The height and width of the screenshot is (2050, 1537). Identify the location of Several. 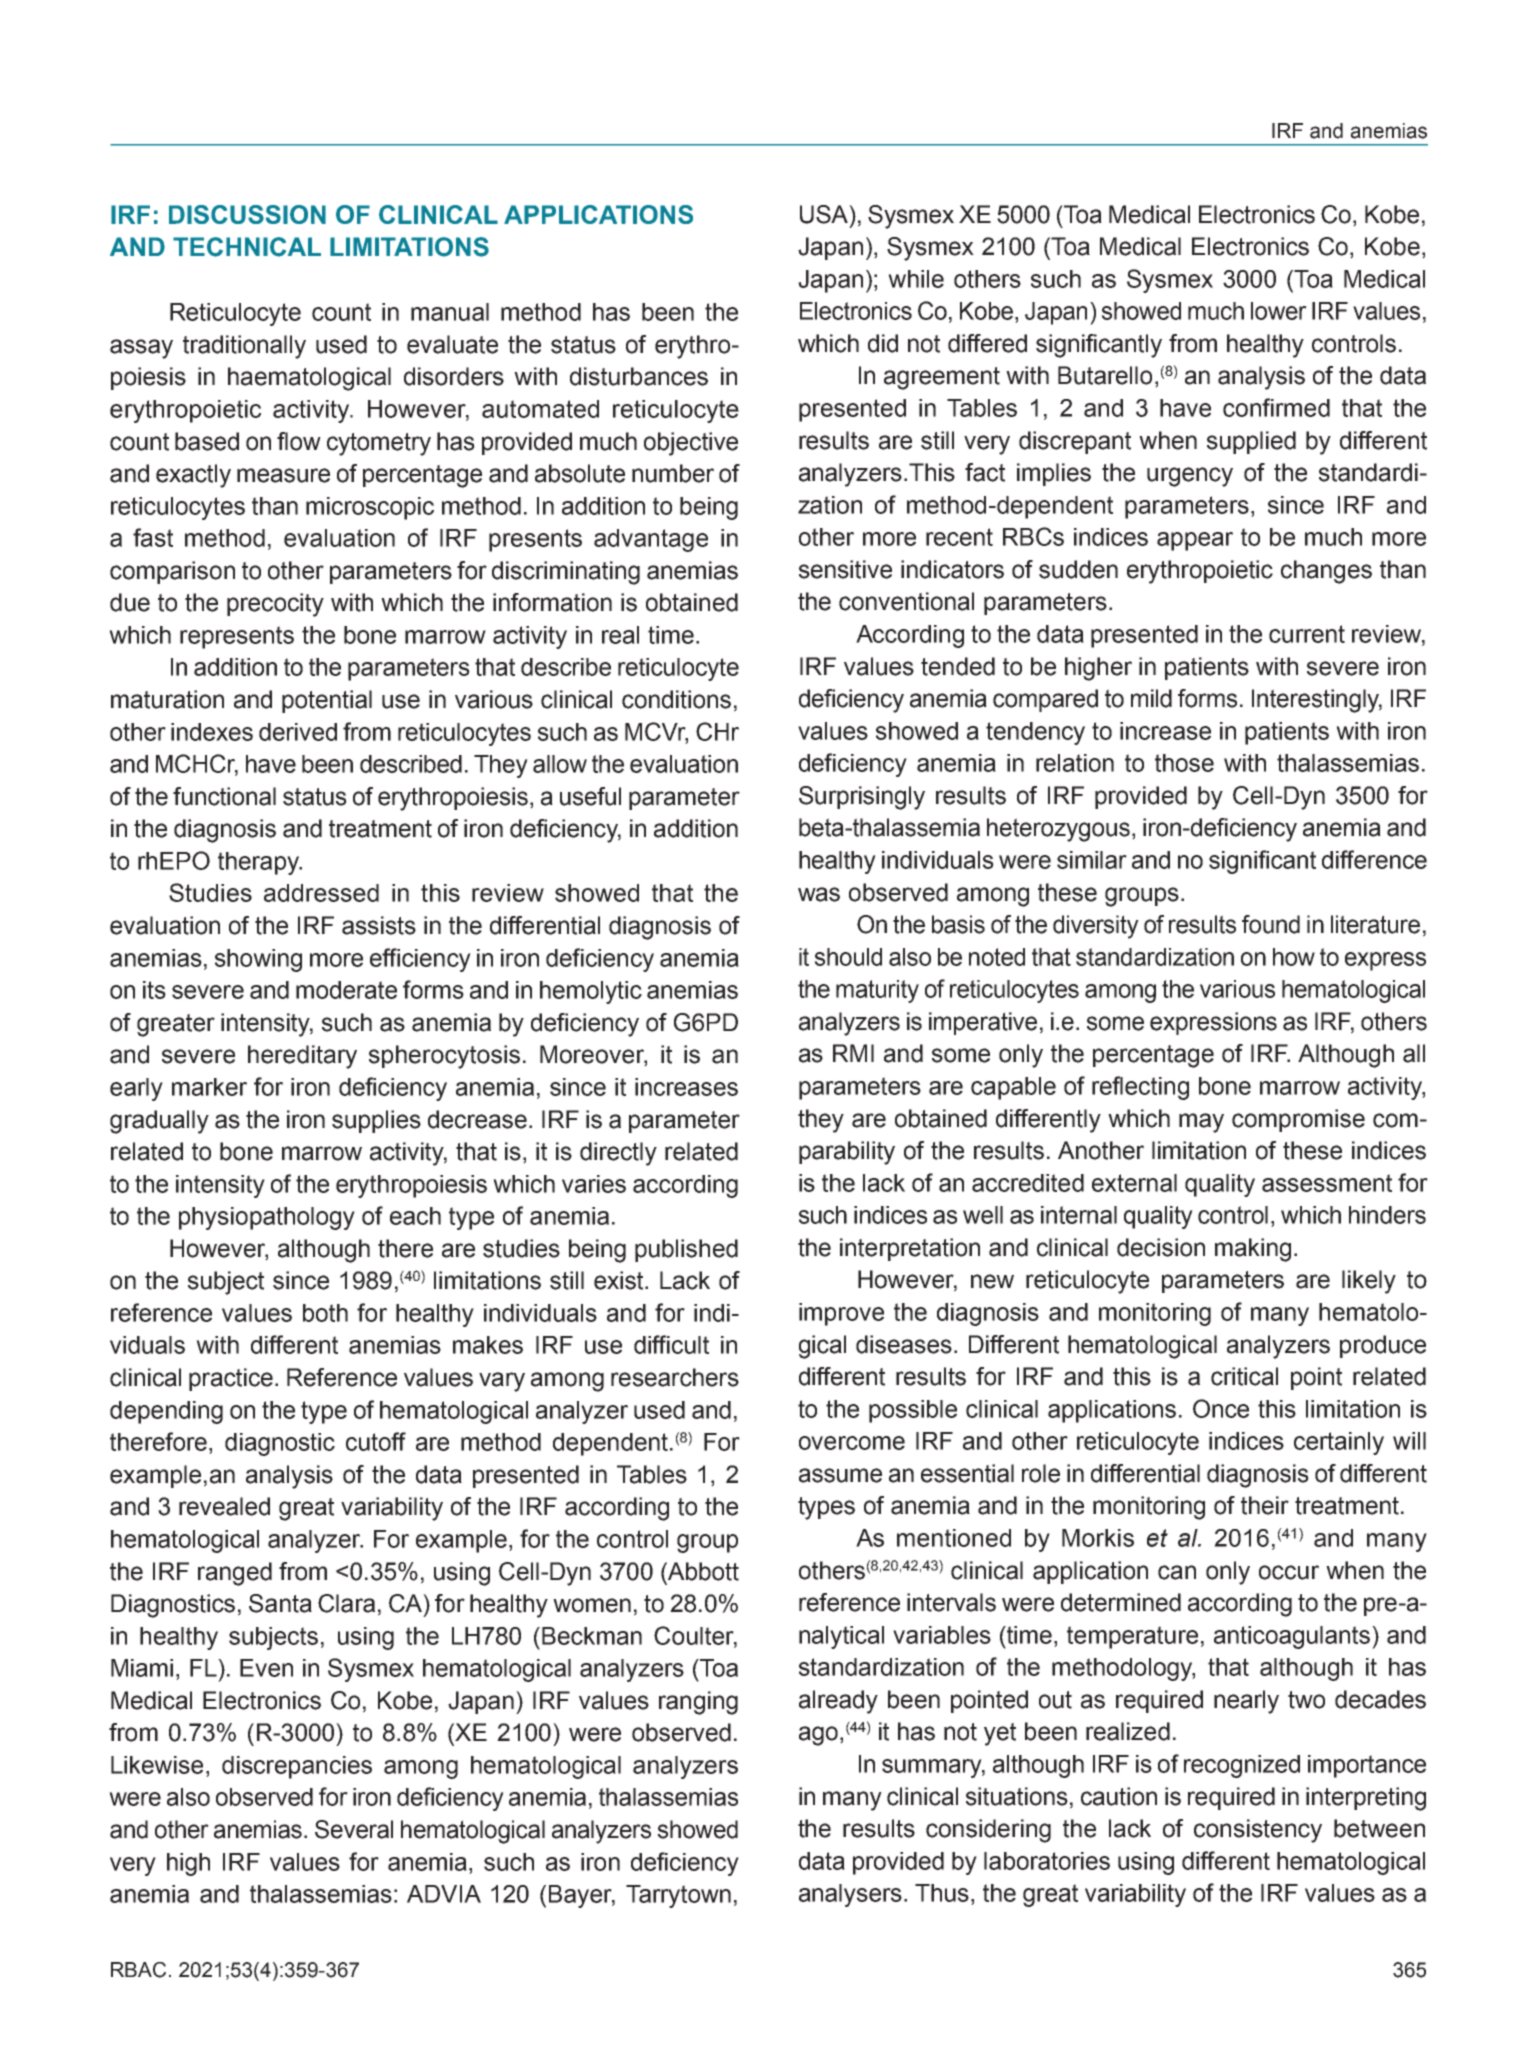
(354, 1829).
